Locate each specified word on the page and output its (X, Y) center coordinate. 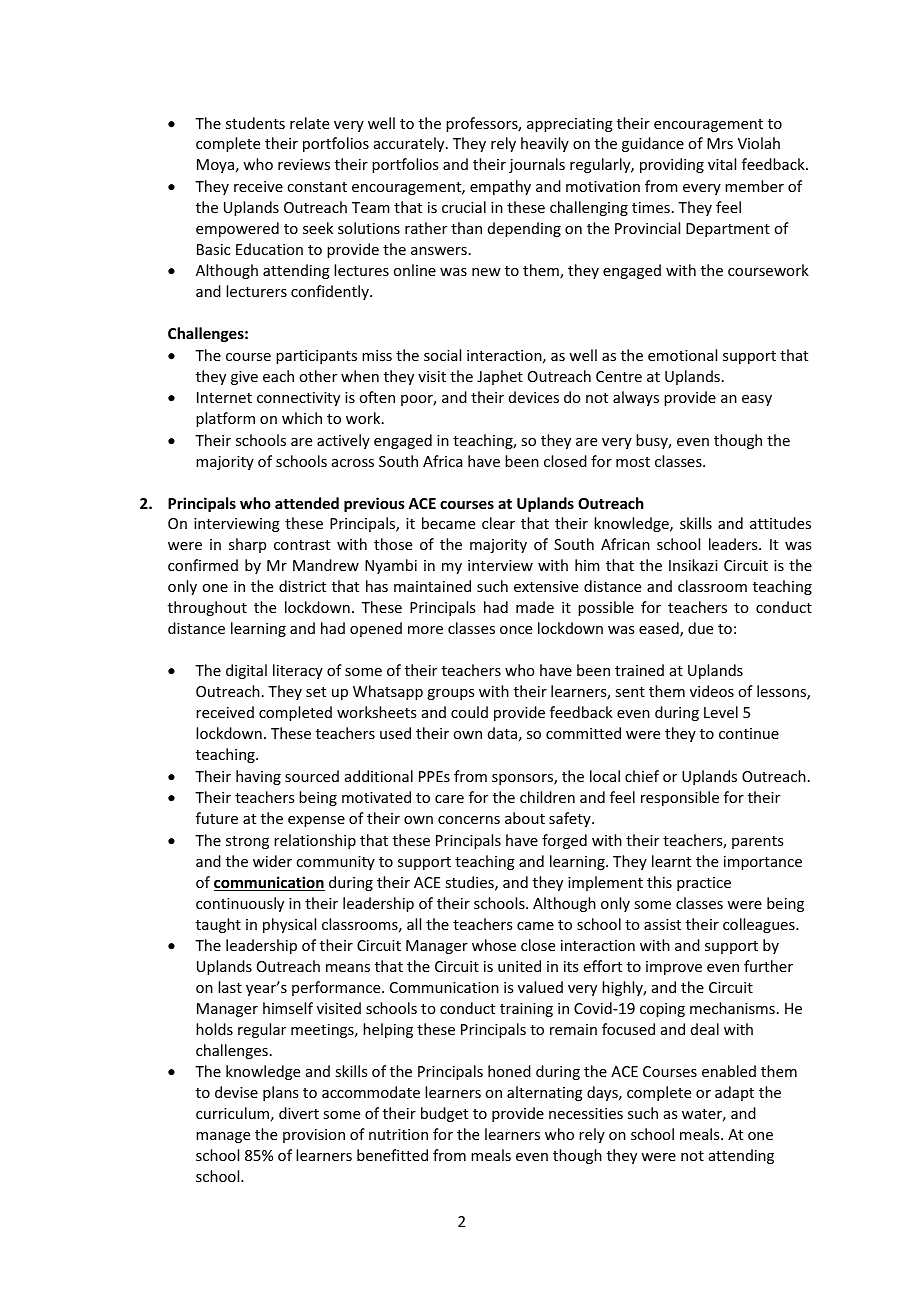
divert (299, 1113)
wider (272, 861)
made (535, 607)
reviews (304, 164)
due (700, 628)
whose (494, 945)
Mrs (720, 143)
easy (757, 400)
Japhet (500, 377)
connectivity (298, 399)
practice (704, 884)
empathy (500, 187)
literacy (298, 671)
